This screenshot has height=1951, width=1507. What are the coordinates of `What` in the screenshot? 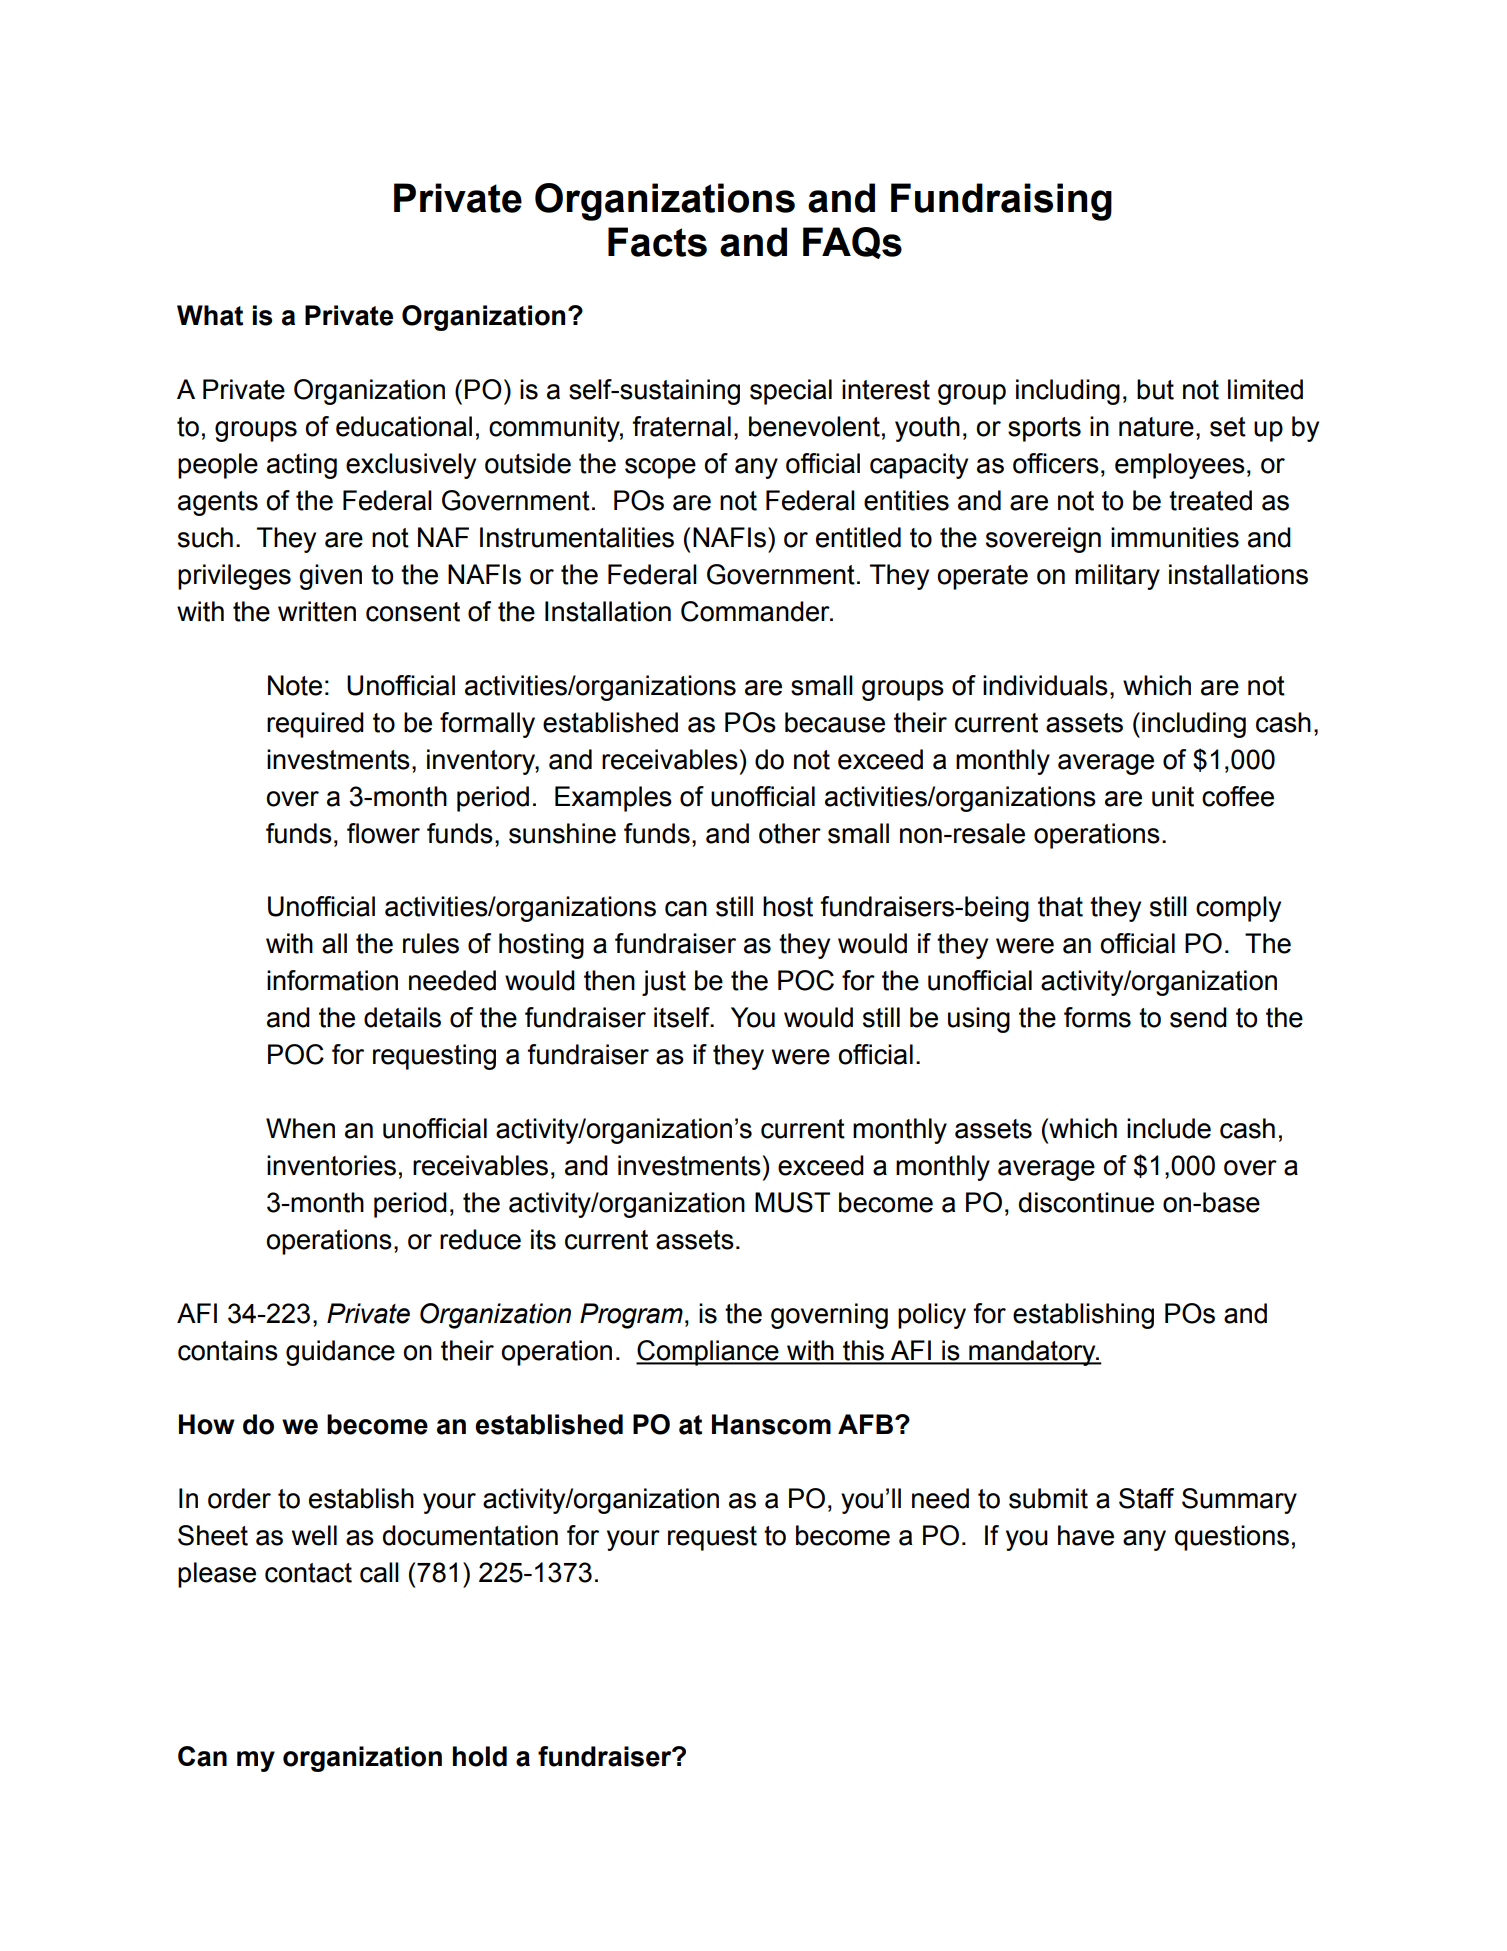 It's located at (210, 315).
